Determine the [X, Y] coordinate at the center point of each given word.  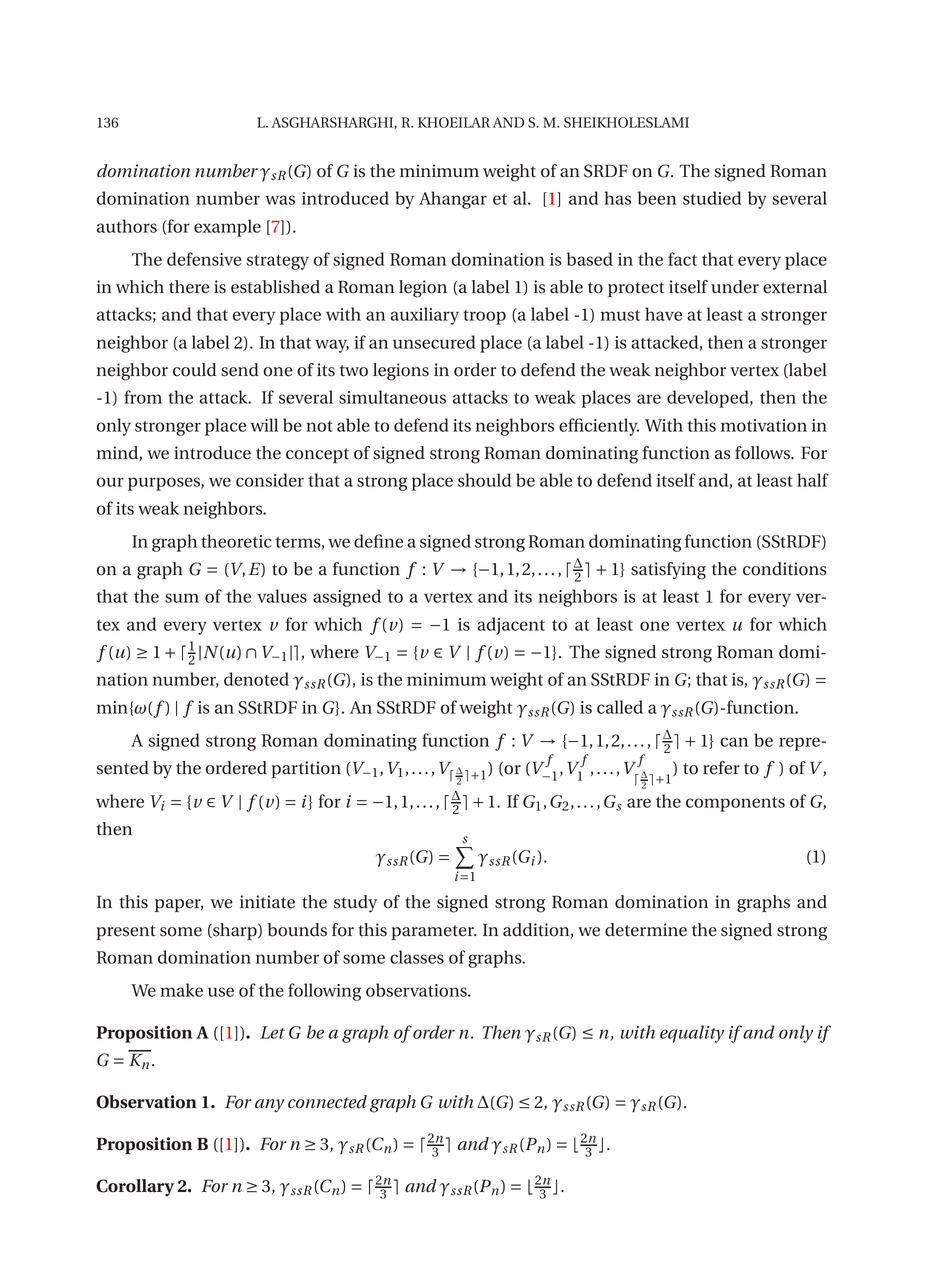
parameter [433, 932]
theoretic [236, 541]
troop [484, 317]
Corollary [135, 1187]
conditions [785, 569]
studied [712, 198]
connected [327, 1102]
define [378, 541]
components [735, 804]
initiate [267, 902]
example [227, 228]
